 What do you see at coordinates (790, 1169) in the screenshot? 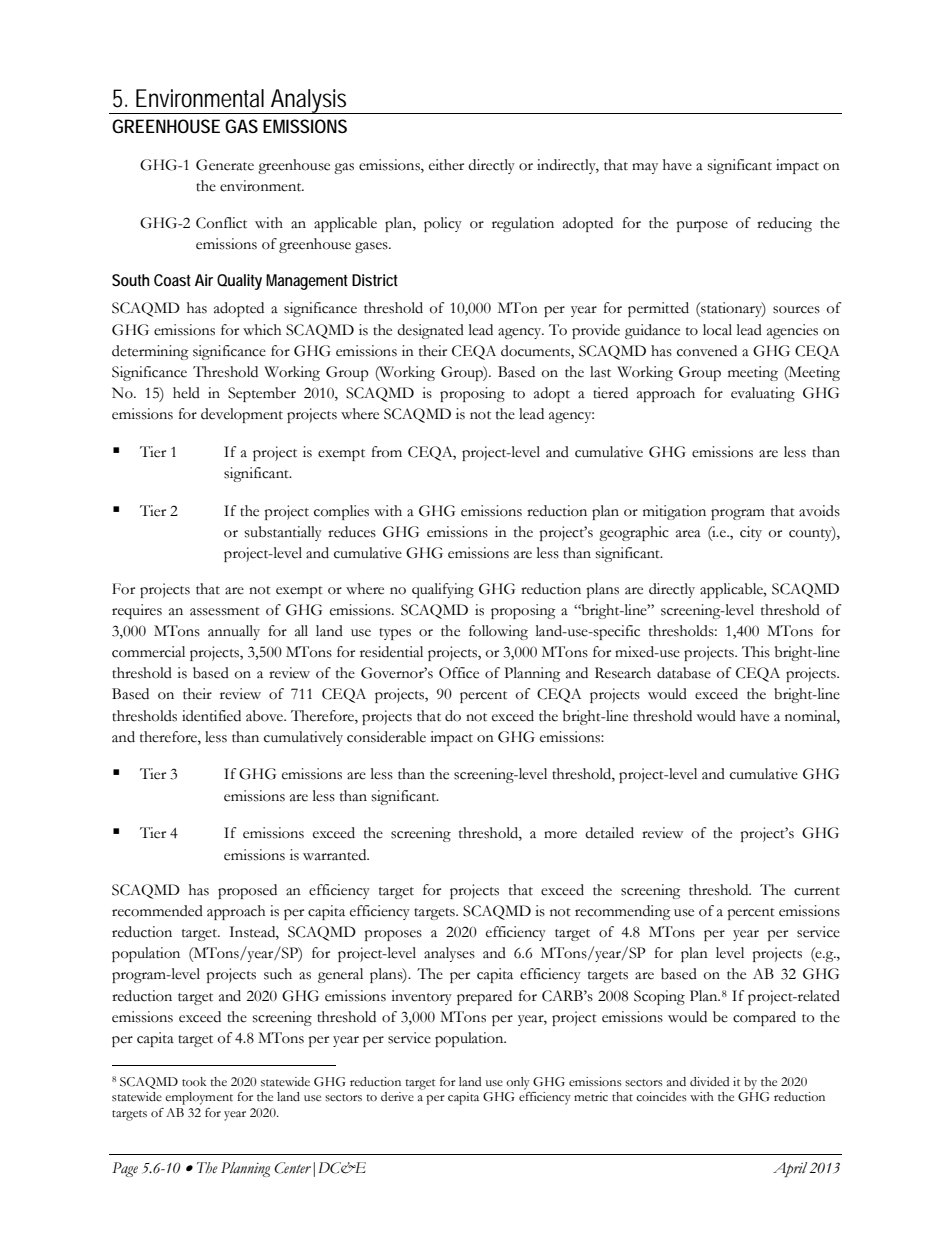
I see `April` at bounding box center [790, 1169].
